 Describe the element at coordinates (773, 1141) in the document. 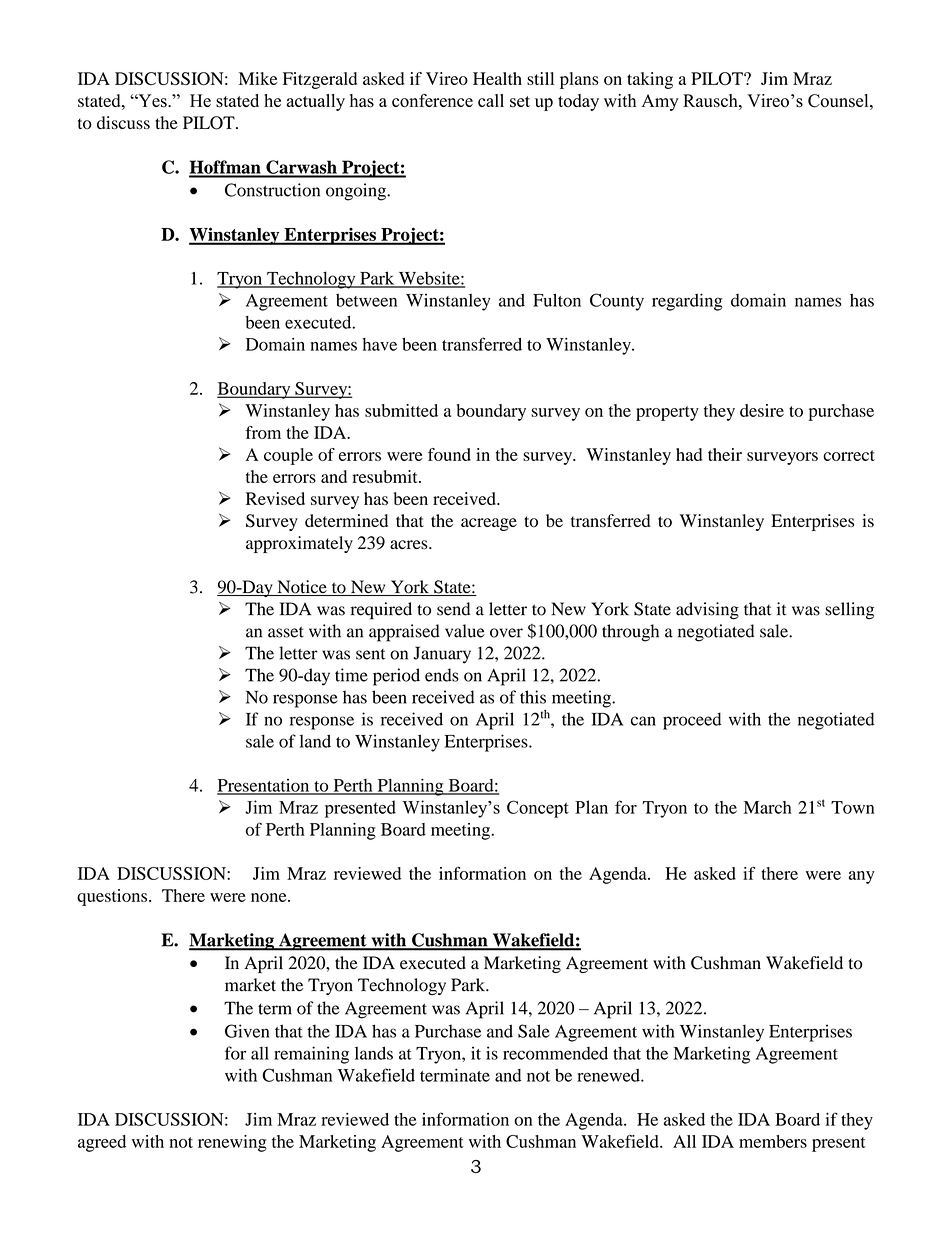

I see `members` at that location.
